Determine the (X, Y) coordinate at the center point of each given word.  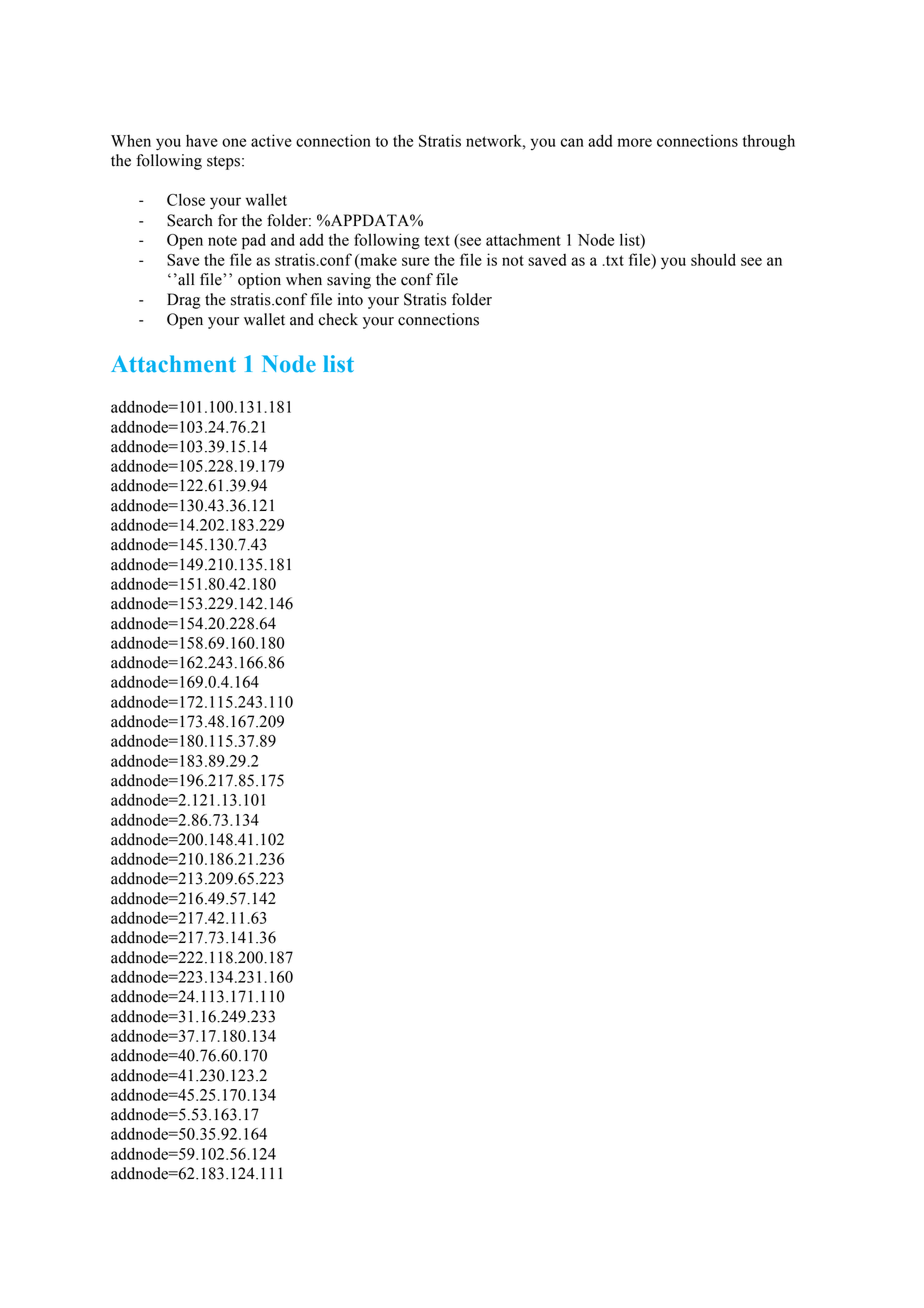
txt (614, 260)
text (437, 240)
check (338, 319)
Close (186, 199)
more (635, 142)
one (234, 142)
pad (254, 241)
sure (415, 261)
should (713, 259)
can (572, 142)
